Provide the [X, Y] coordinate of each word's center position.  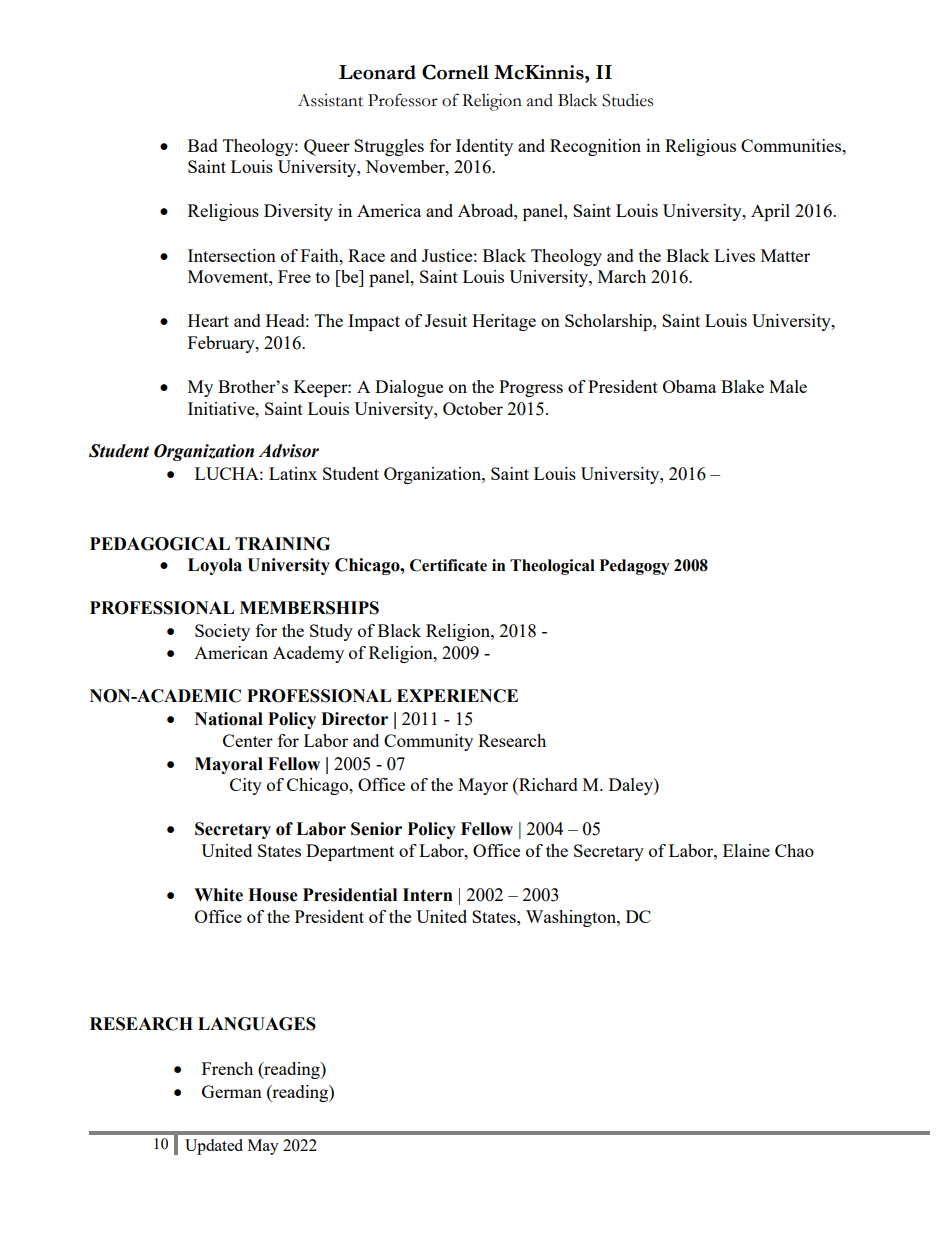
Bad [203, 145]
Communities [792, 145]
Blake [742, 386]
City [246, 786]
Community [428, 742]
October [473, 408]
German [232, 1091]
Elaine [746, 850]
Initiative [222, 408]
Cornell [455, 72]
